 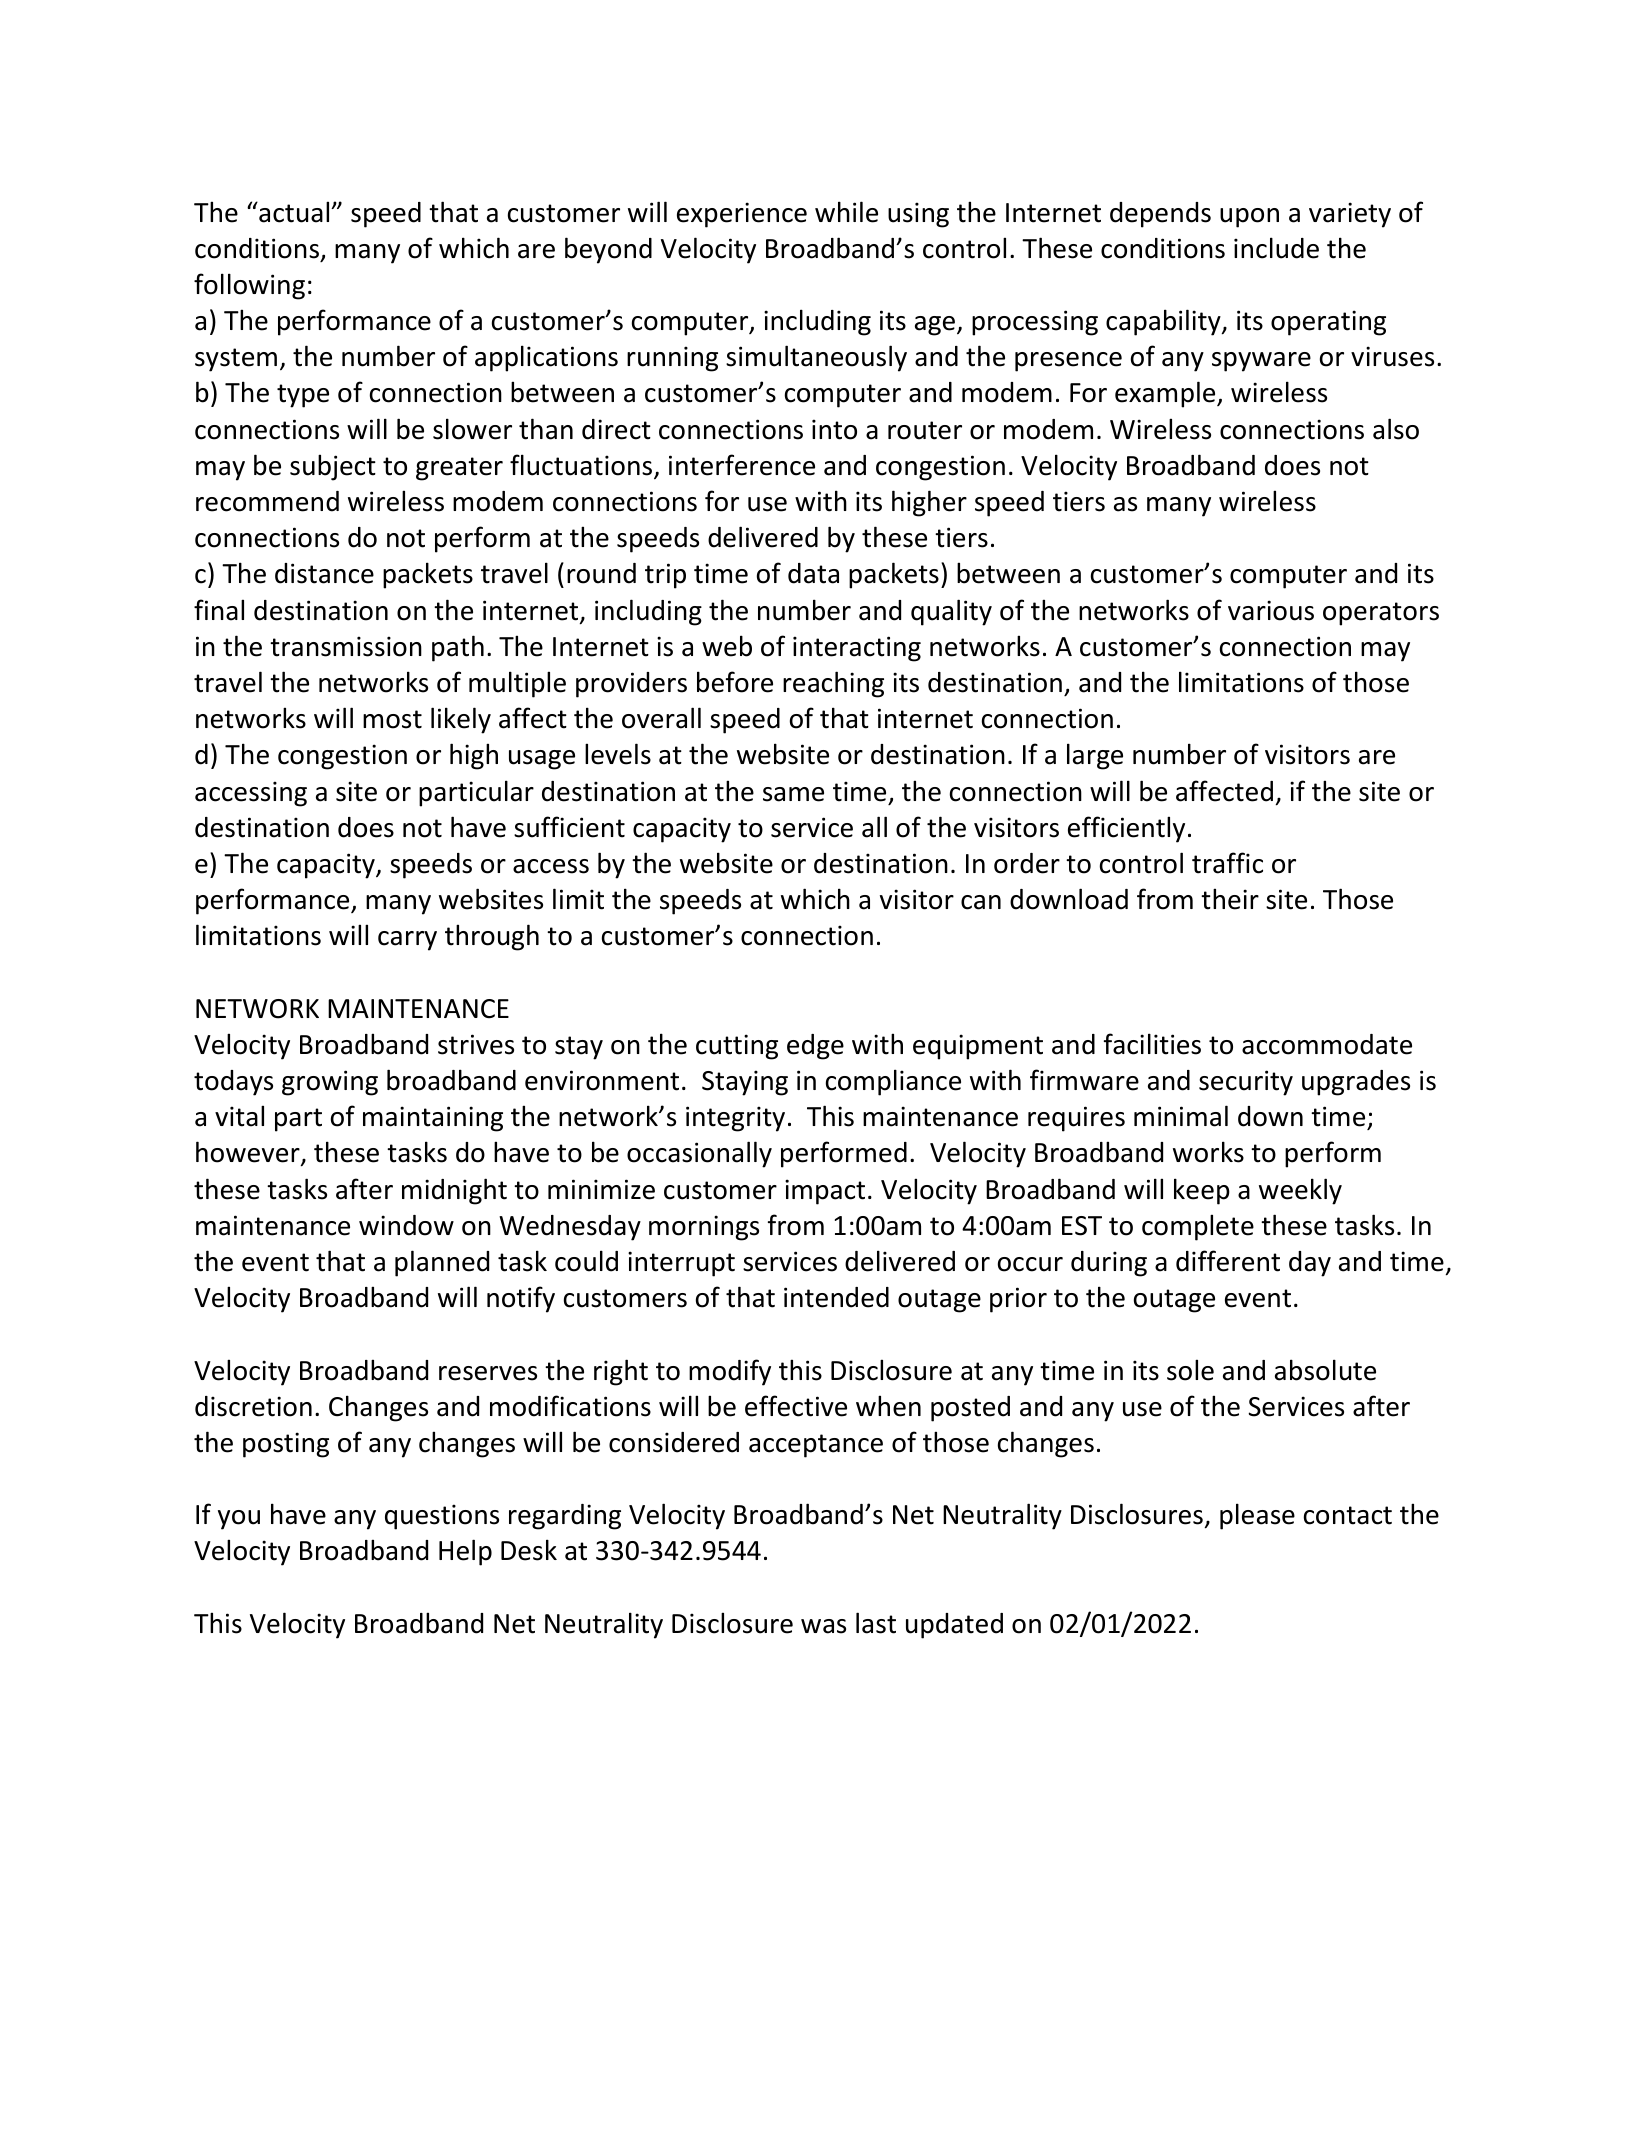 I want to click on actual, so click(x=294, y=212).
